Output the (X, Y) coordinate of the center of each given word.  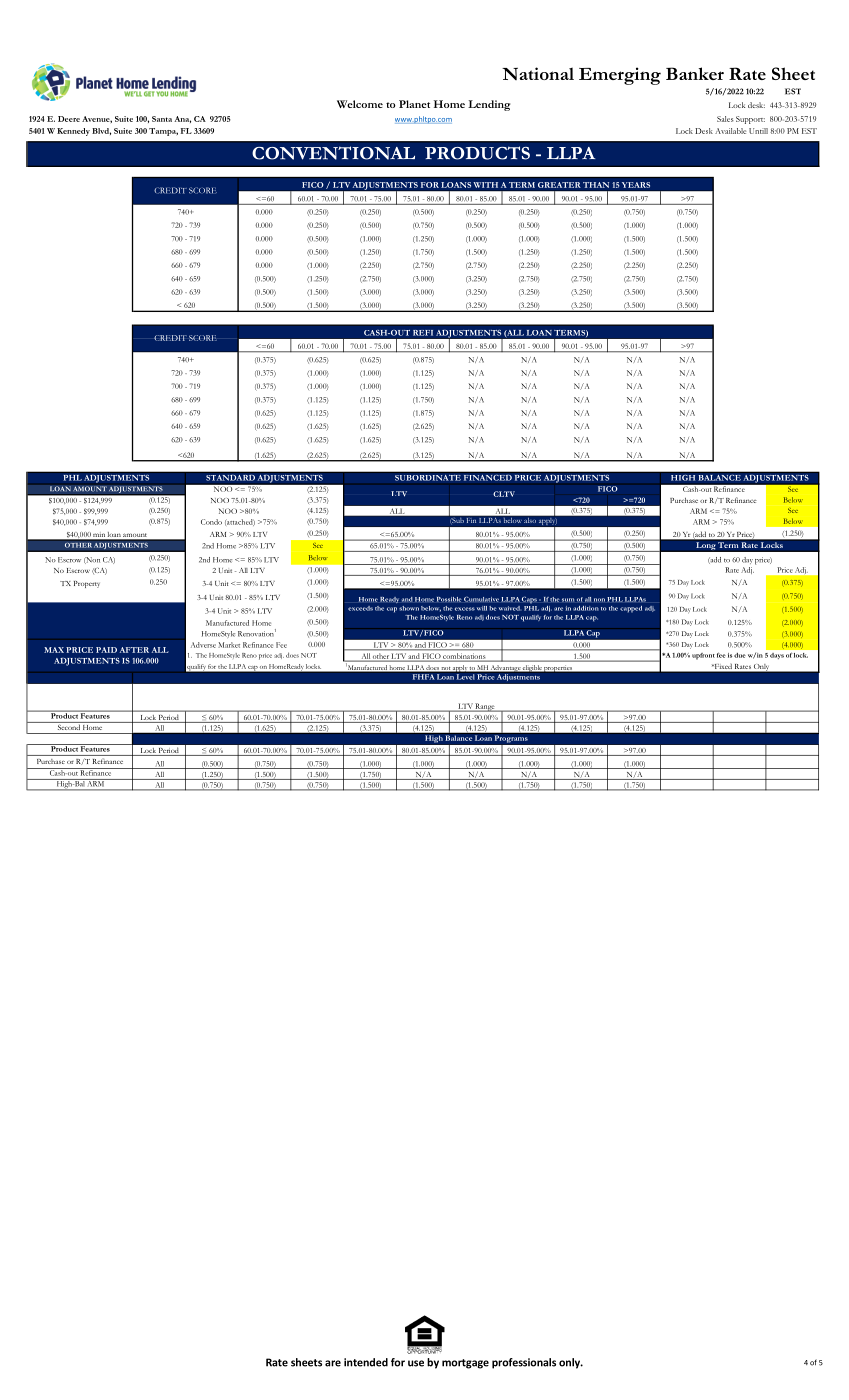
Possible (449, 599)
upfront (703, 656)
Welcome (360, 104)
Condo (211, 522)
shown (409, 608)
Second (68, 726)
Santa (162, 119)
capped (631, 609)
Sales (725, 119)
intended (366, 1362)
